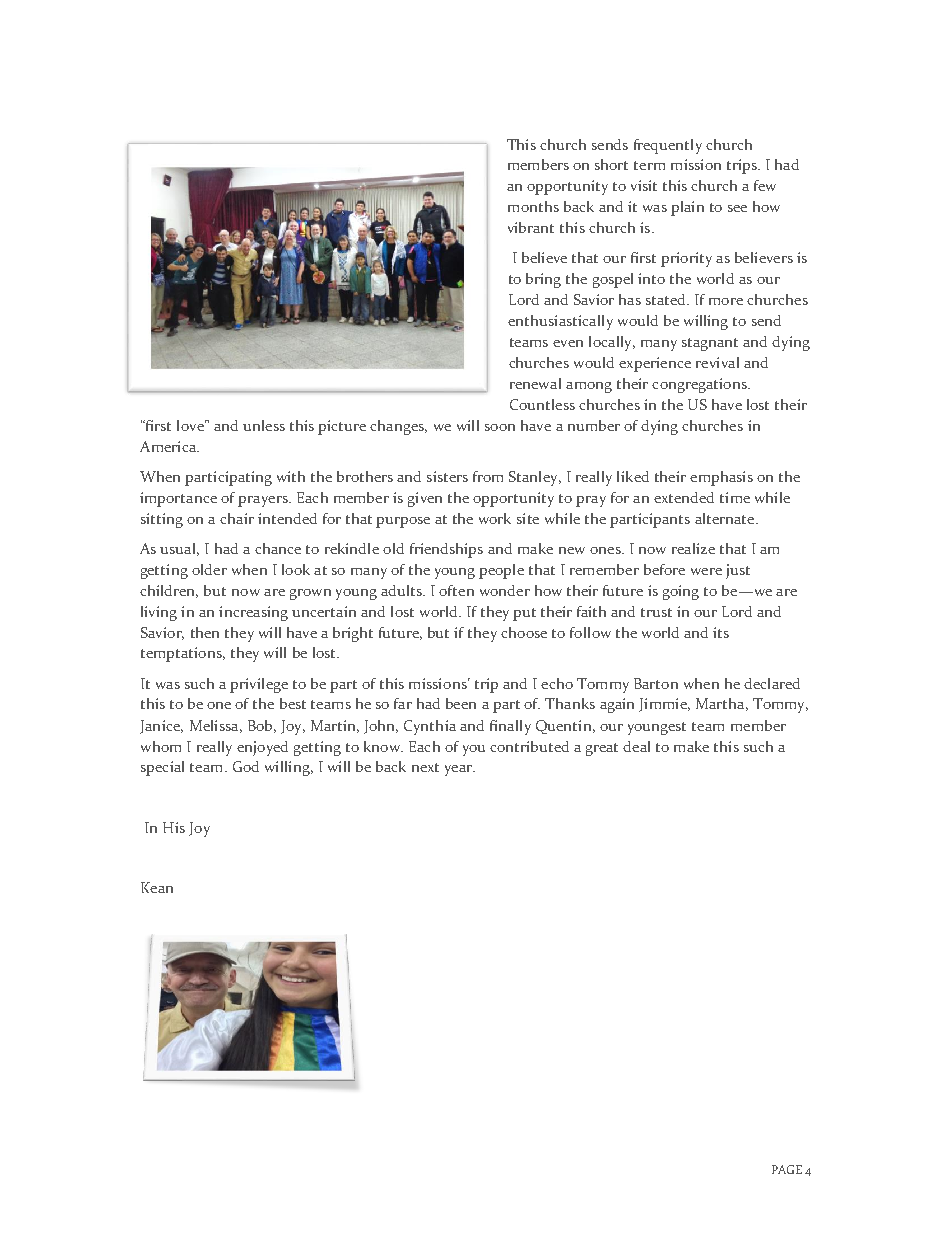 The image size is (952, 1233). I want to click on been, so click(461, 703).
